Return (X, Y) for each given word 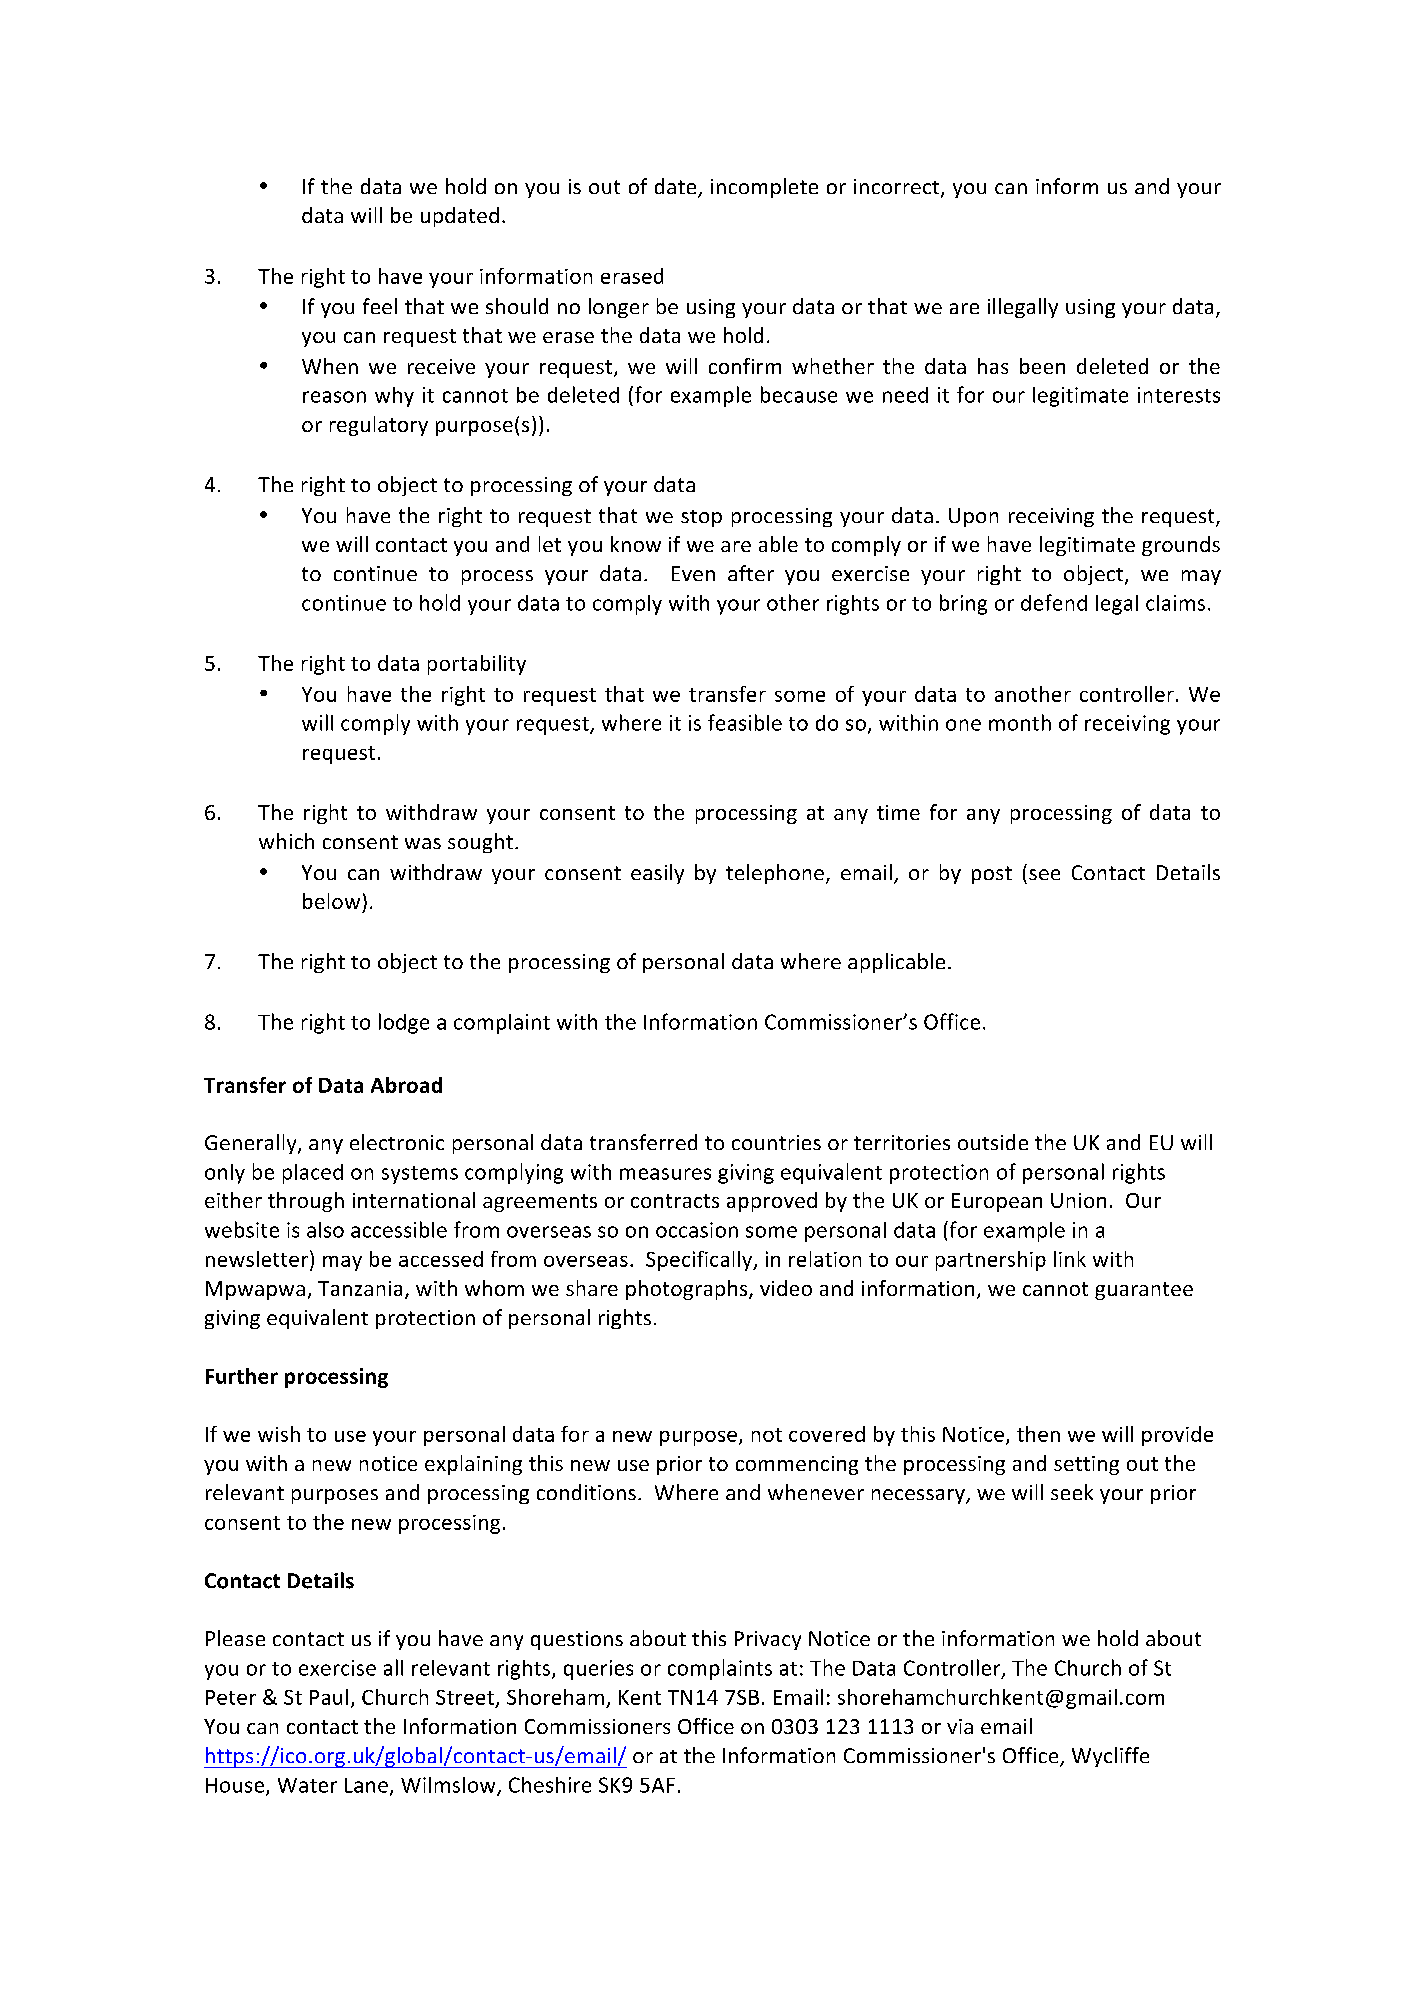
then (1038, 1434)
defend (1054, 602)
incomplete (764, 188)
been (1042, 366)
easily (657, 874)
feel (380, 306)
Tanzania (360, 1288)
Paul (329, 1697)
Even (693, 573)
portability (477, 665)
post (992, 875)
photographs (688, 1290)
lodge (404, 1023)
